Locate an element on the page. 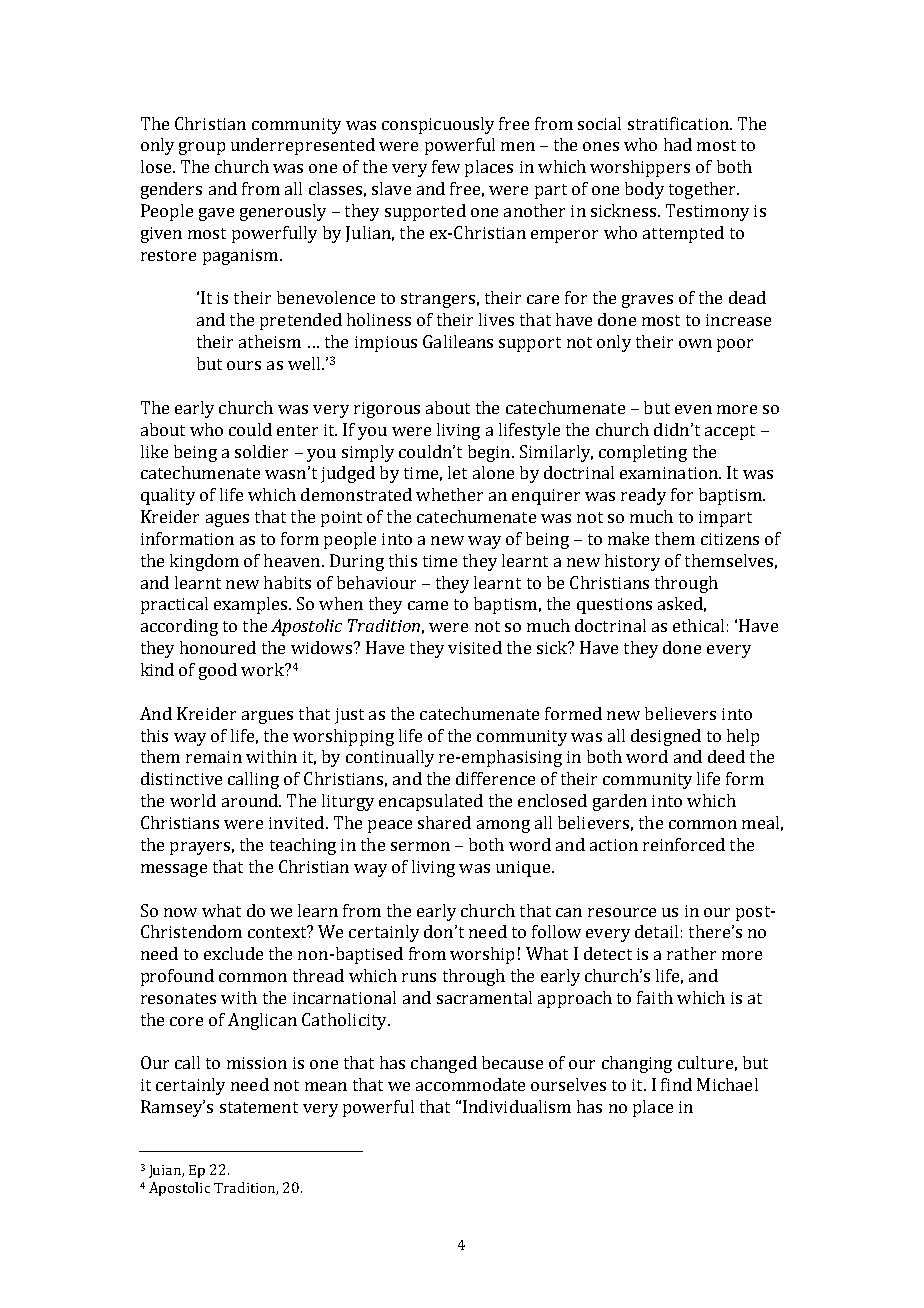  find is located at coordinates (676, 1084).
